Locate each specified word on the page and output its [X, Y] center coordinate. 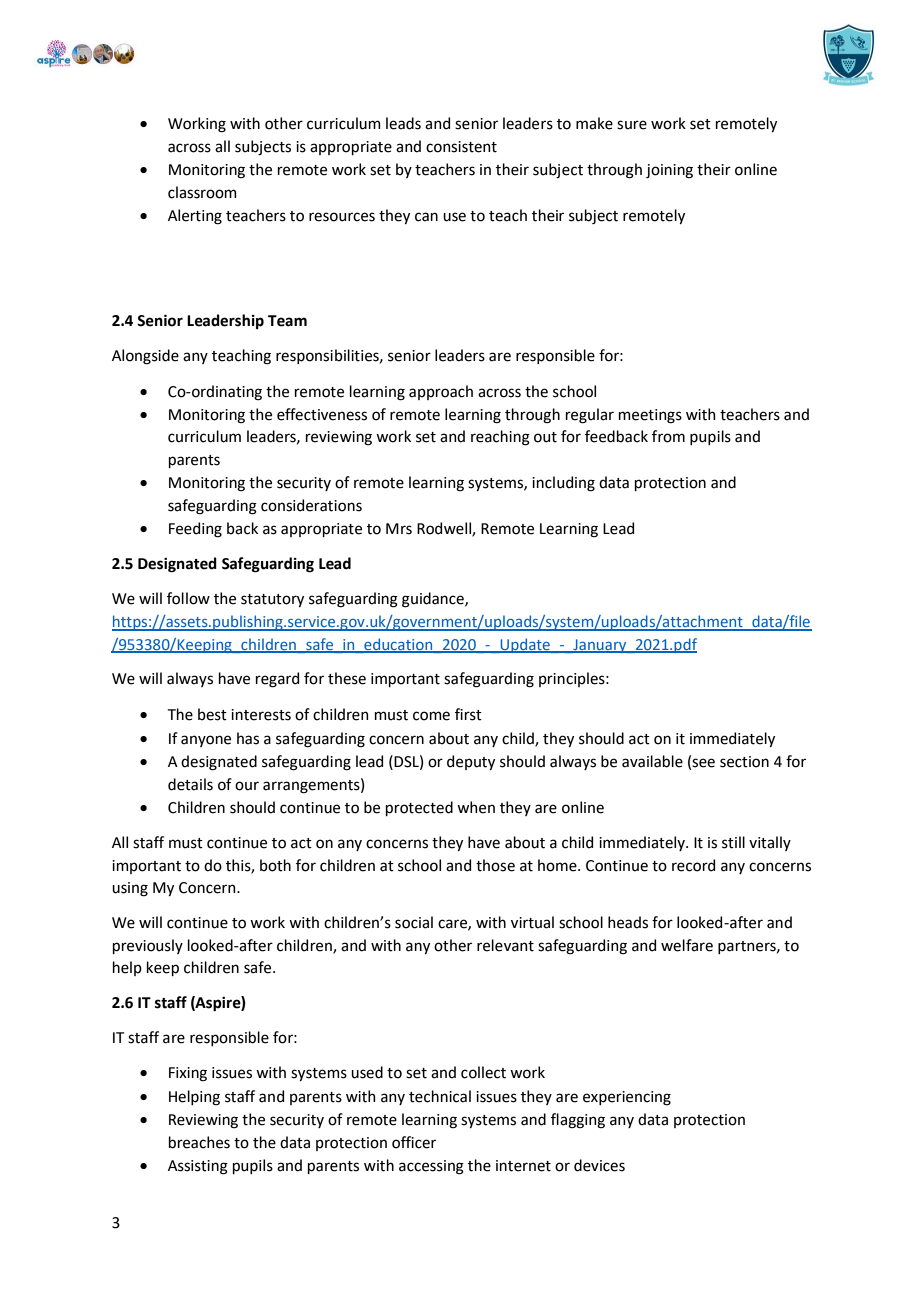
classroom [202, 192]
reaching [500, 438]
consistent [461, 147]
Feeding [195, 530]
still [733, 842]
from [668, 436]
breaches [199, 1142]
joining [669, 171]
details [190, 784]
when [476, 807]
